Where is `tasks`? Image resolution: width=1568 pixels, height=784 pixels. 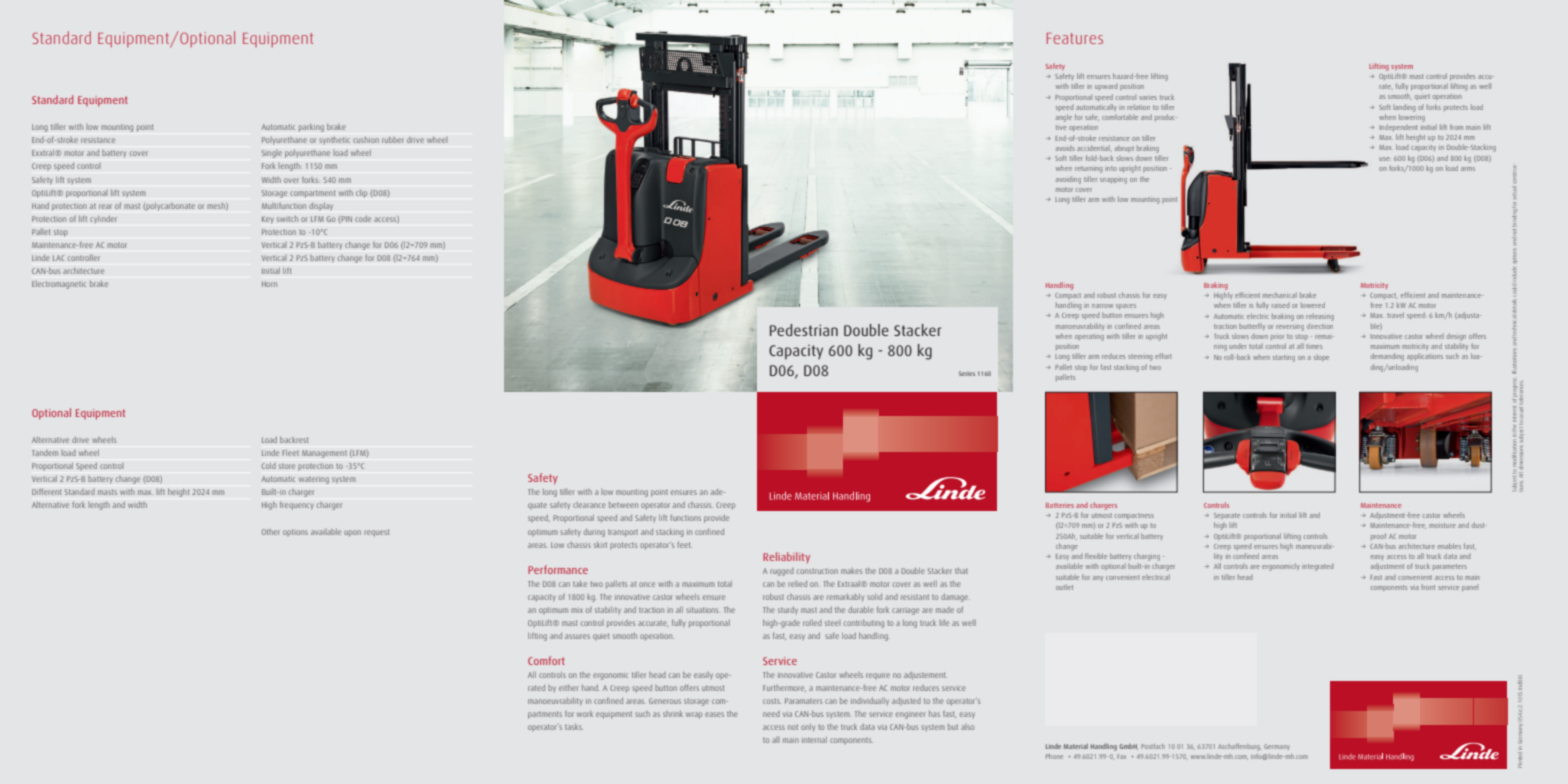 tasks is located at coordinates (573, 727).
